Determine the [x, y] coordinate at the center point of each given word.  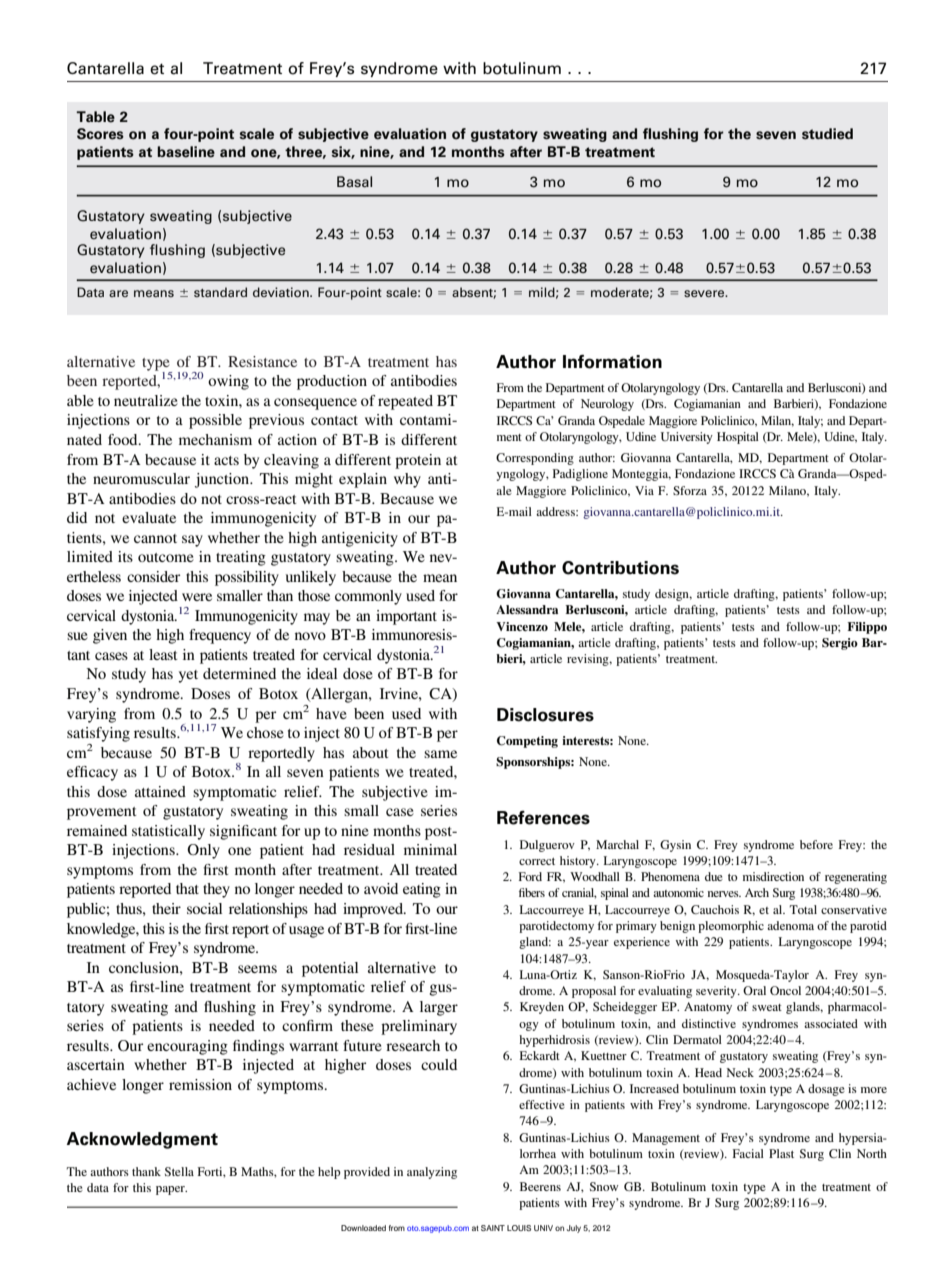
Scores [100, 134]
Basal [354, 182]
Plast [781, 1153]
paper [171, 1190]
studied [827, 134]
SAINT [493, 1228]
